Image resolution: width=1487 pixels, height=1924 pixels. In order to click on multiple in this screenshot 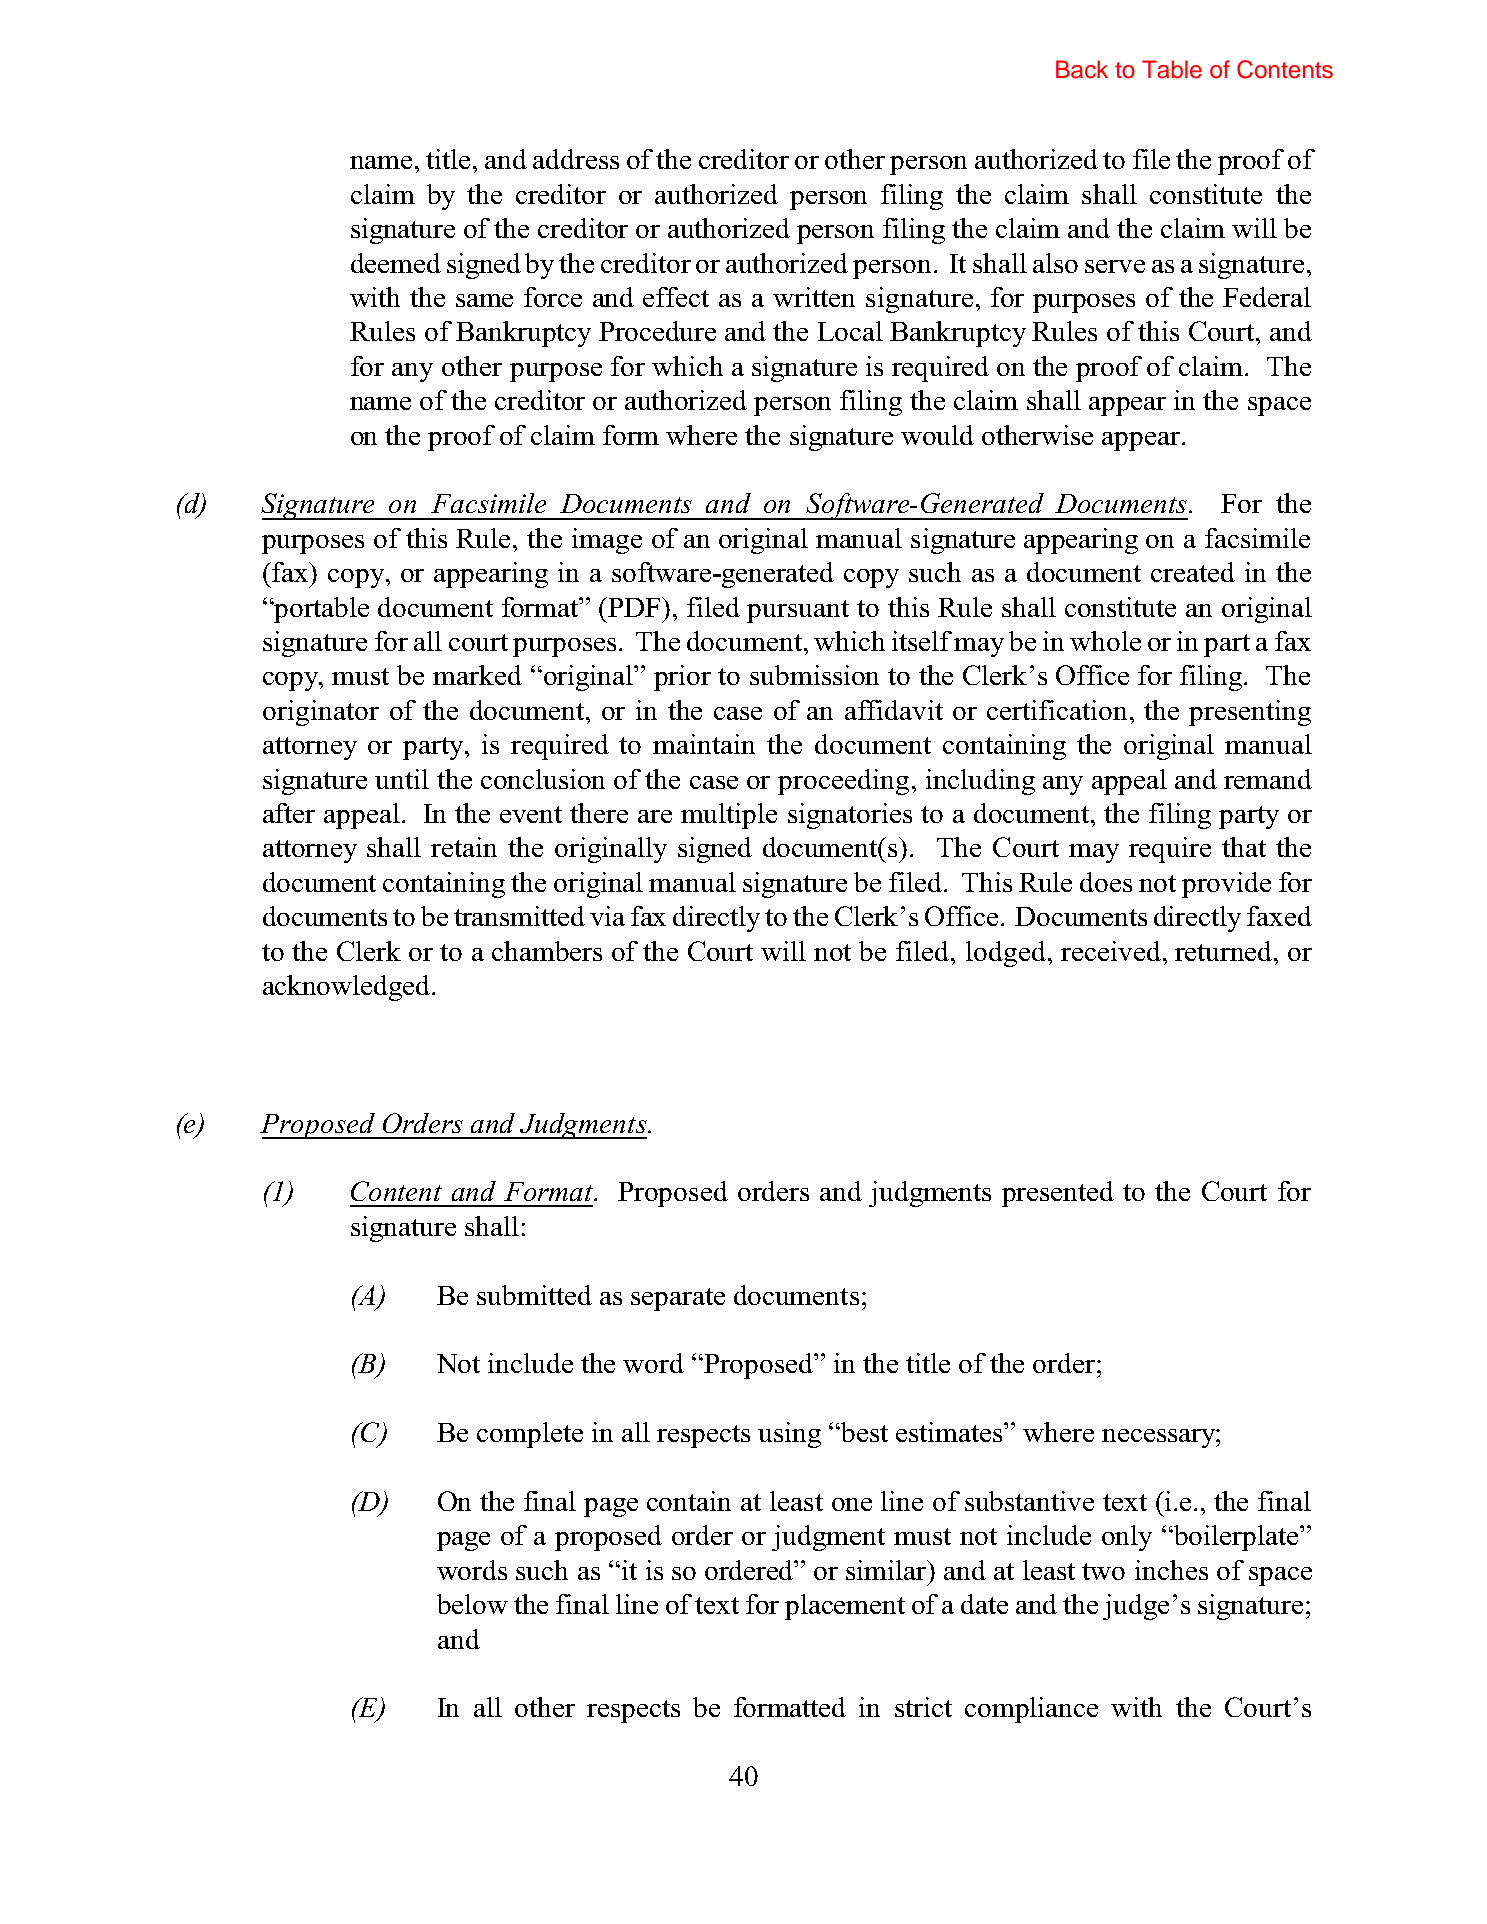, I will do `click(729, 816)`.
